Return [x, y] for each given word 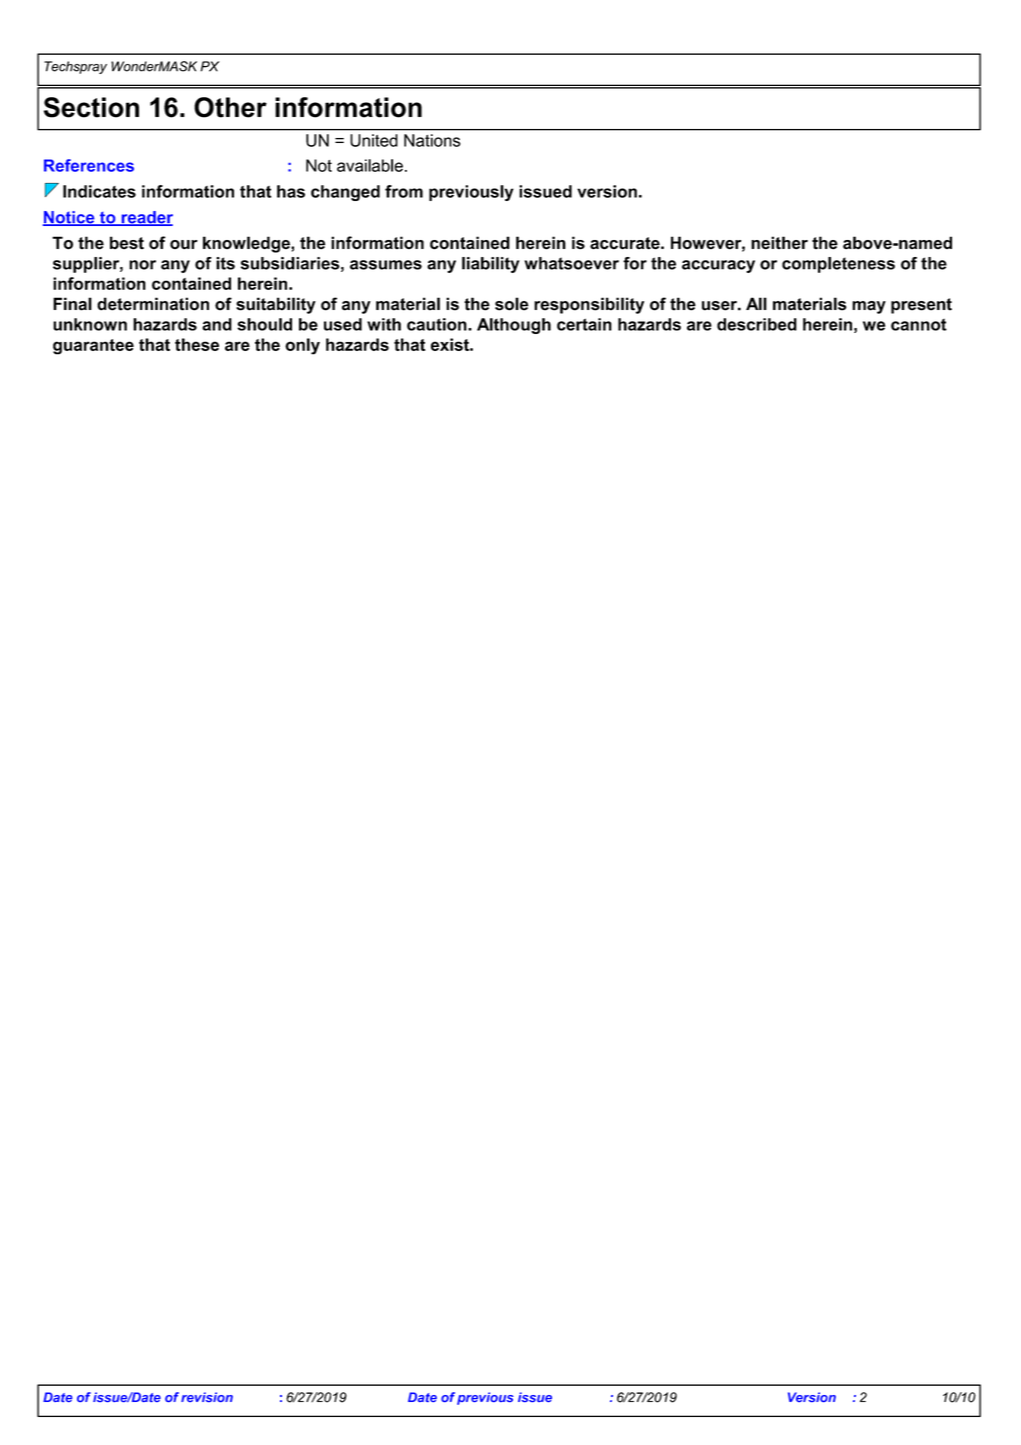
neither [779, 243]
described [757, 324]
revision [207, 1397]
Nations [432, 140]
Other [230, 107]
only [302, 346]
